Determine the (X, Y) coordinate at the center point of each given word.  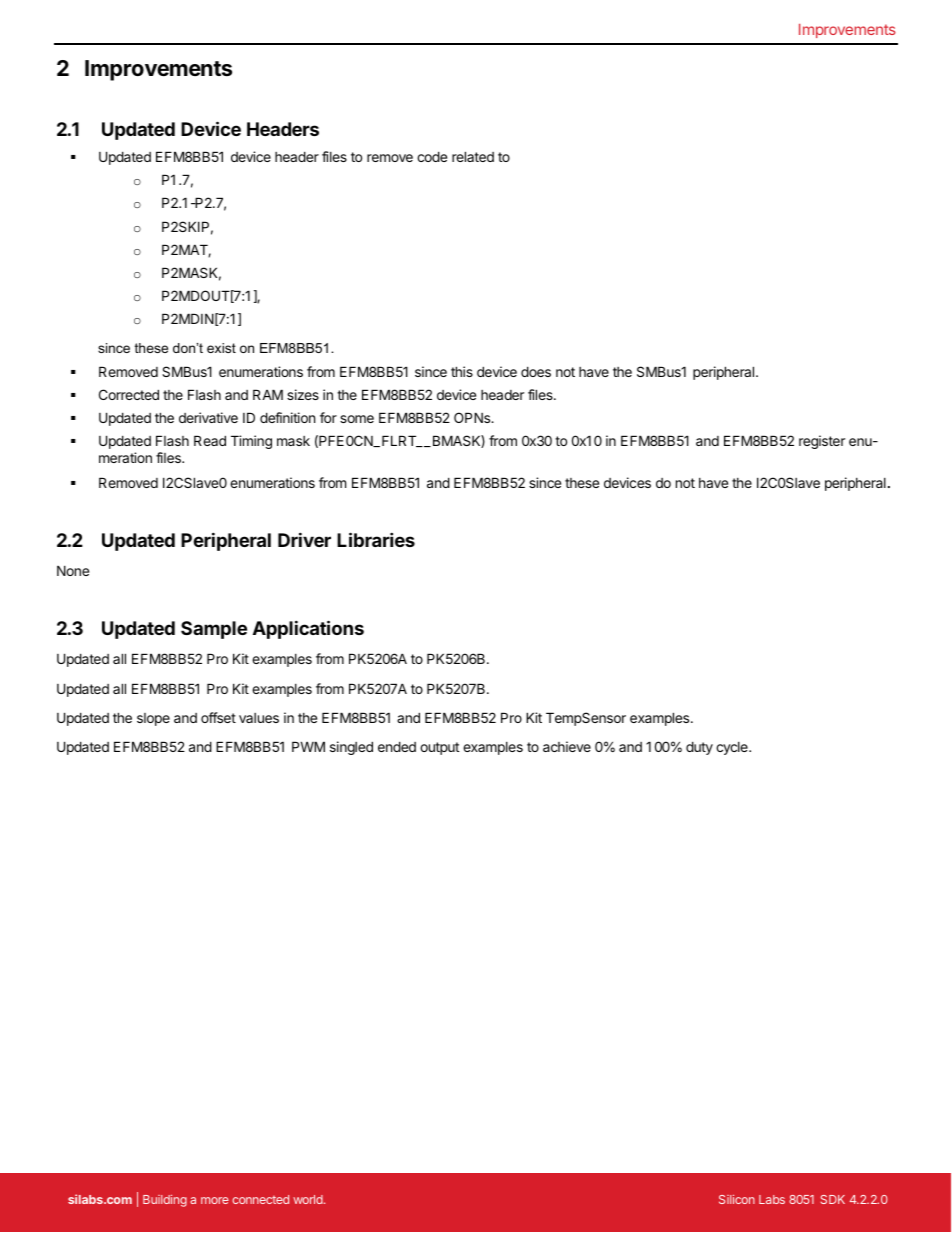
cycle (733, 748)
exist (221, 348)
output (439, 748)
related (473, 156)
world (309, 1199)
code (432, 156)
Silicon (737, 1199)
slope (153, 719)
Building (165, 1201)
